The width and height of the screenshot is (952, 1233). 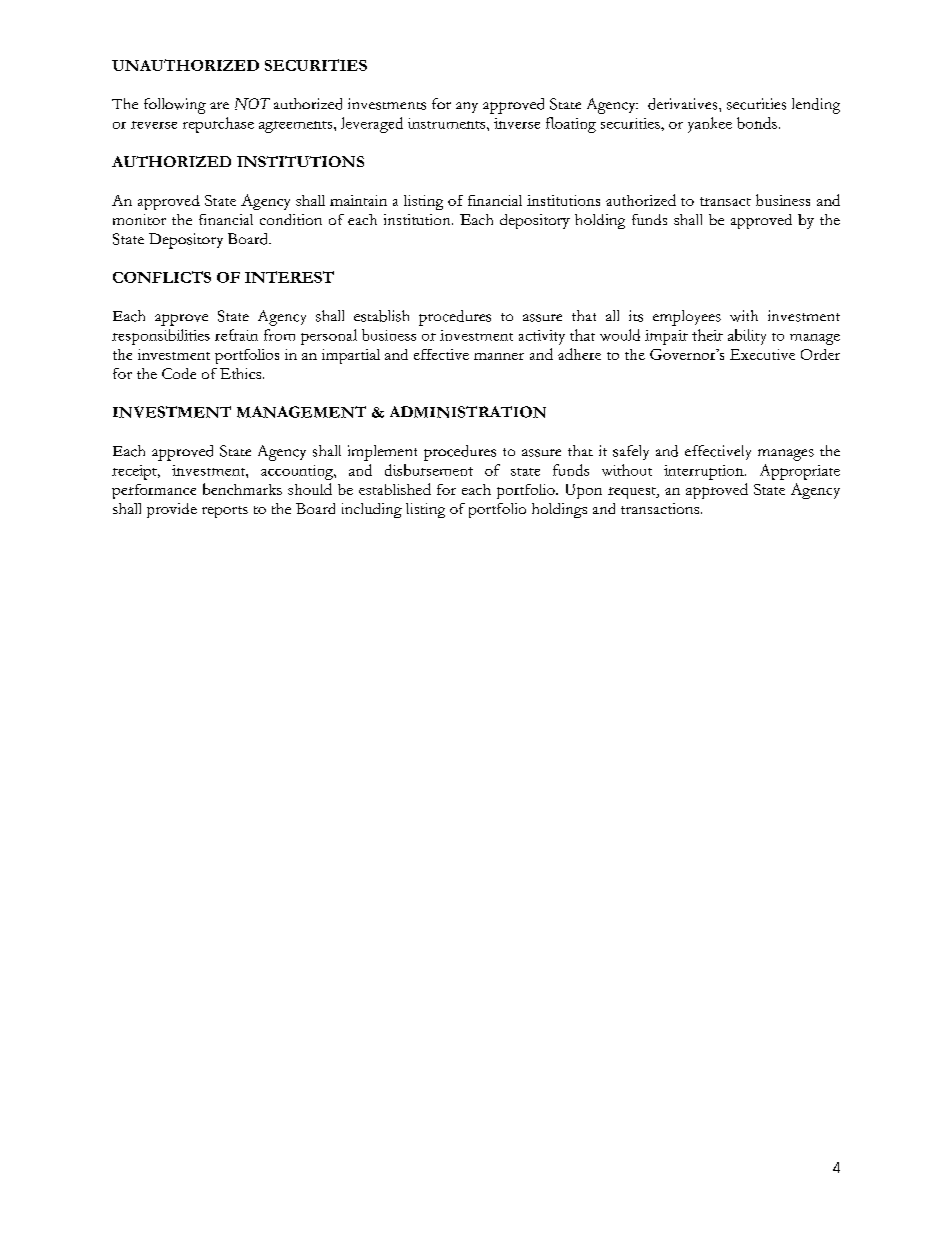 What do you see at coordinates (236, 335) in the screenshot?
I see `refrain` at bounding box center [236, 335].
